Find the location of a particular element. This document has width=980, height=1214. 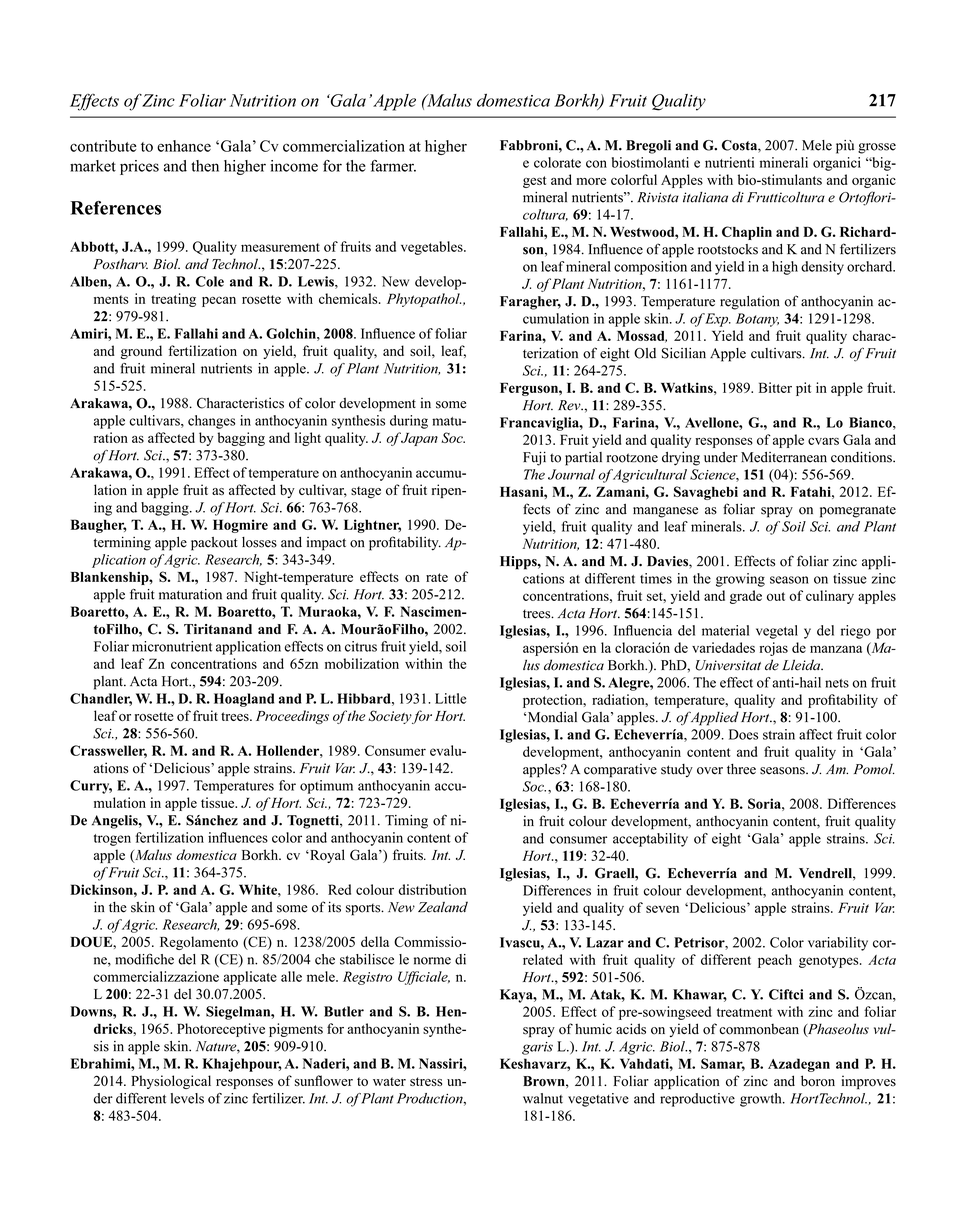

vegetal is located at coordinates (777, 632).
